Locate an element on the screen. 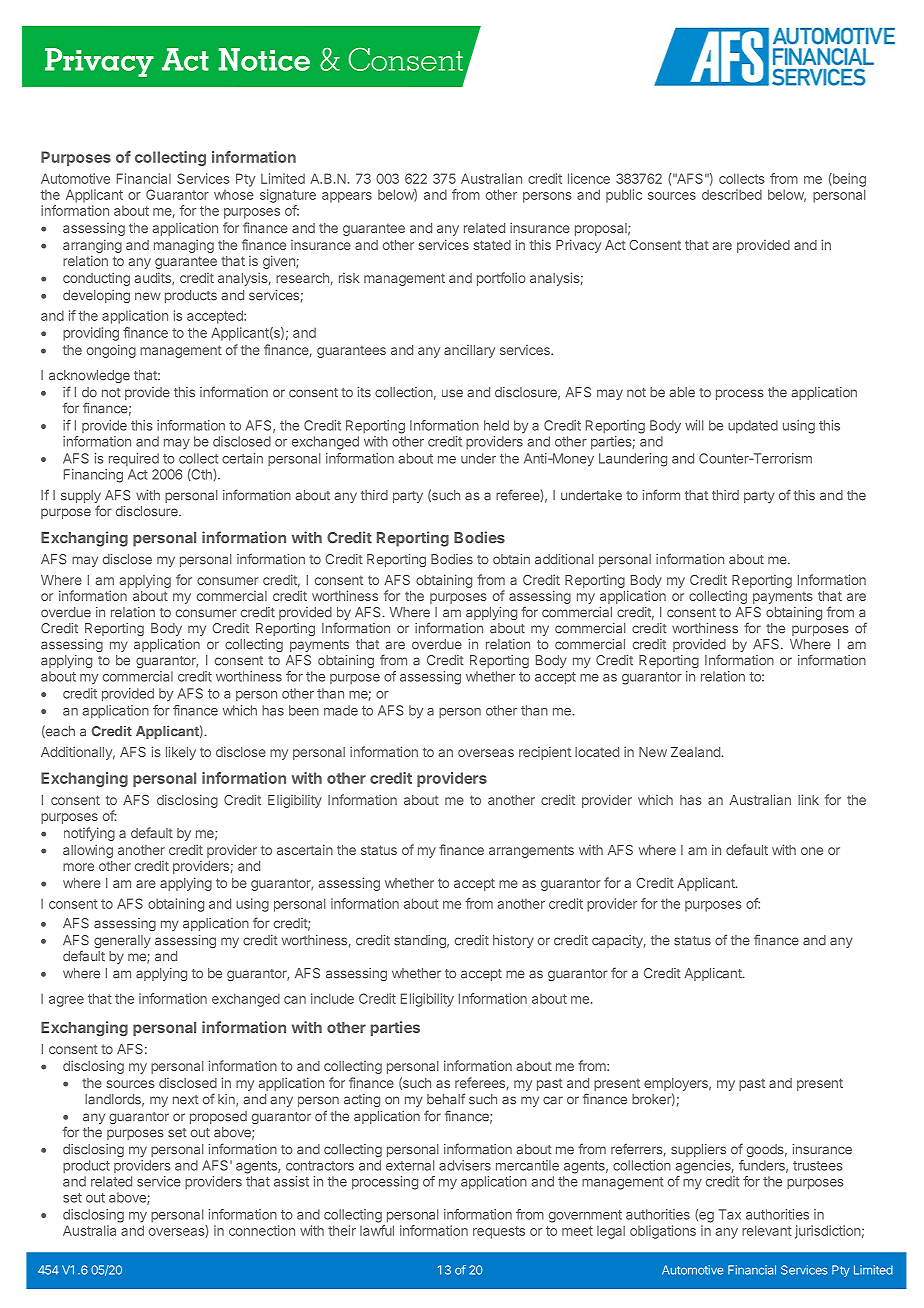  held is located at coordinates (496, 425).
